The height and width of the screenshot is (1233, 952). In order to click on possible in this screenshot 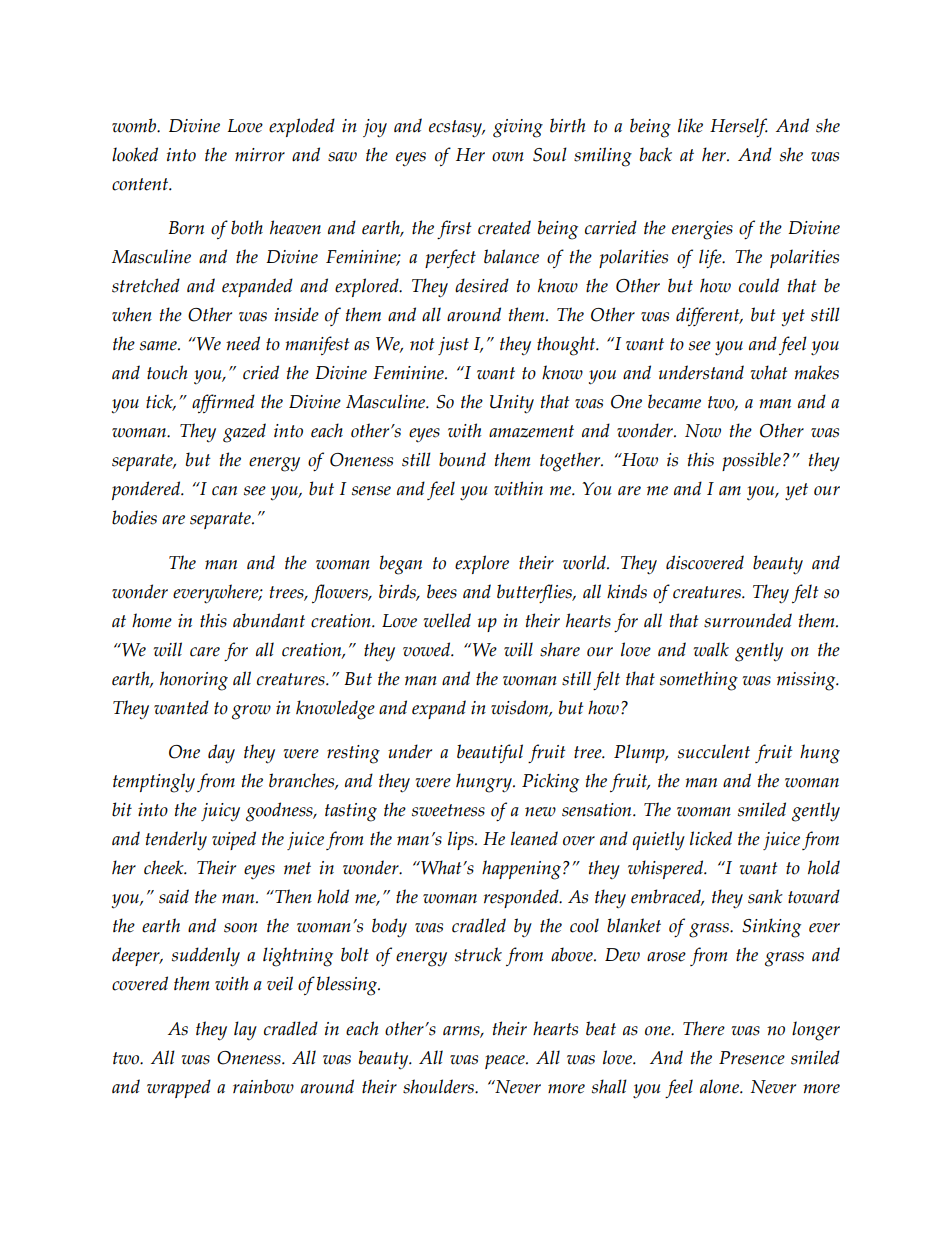, I will do `click(751, 461)`.
